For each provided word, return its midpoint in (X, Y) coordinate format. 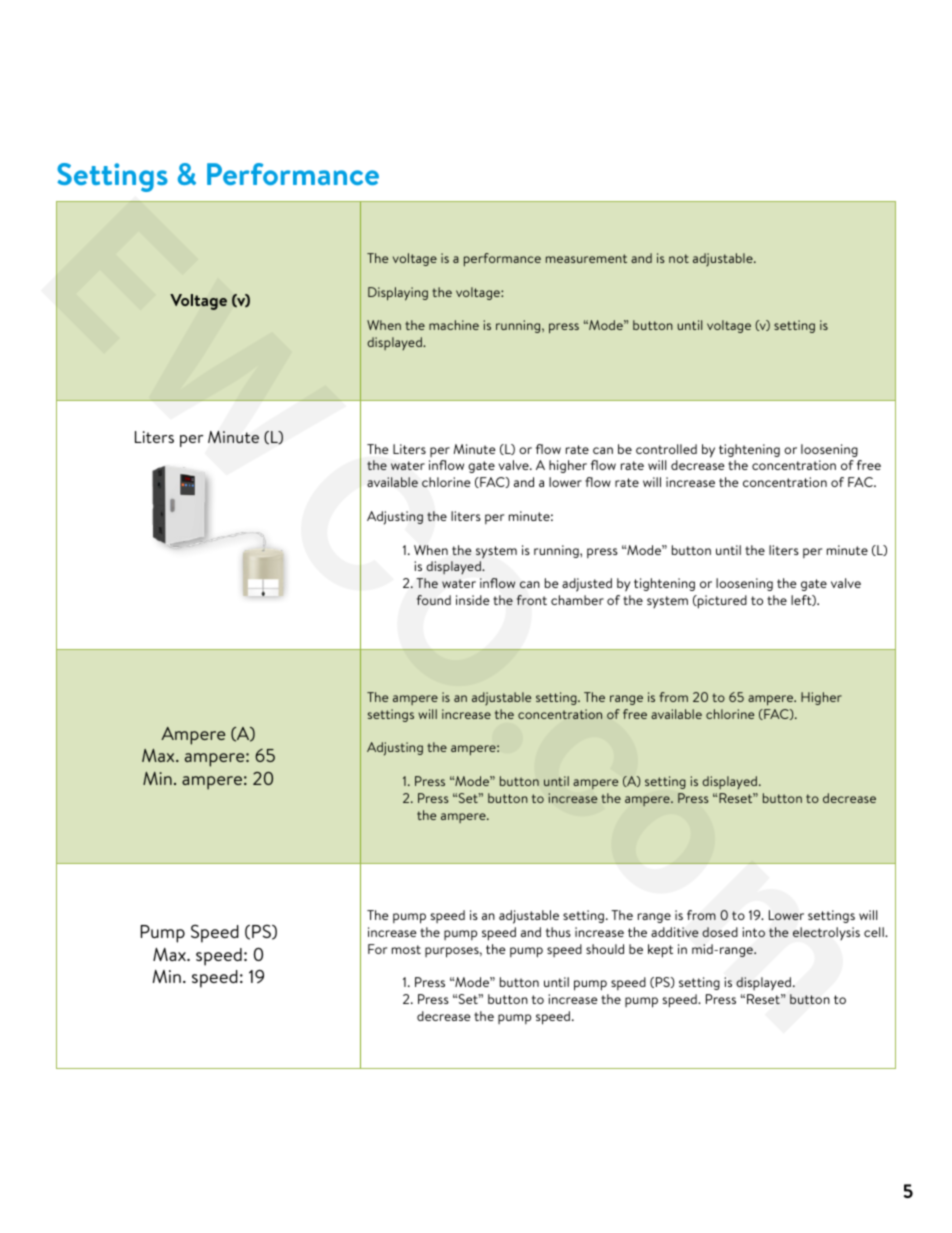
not (679, 258)
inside (472, 600)
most (406, 949)
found (434, 600)
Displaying (398, 294)
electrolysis (826, 933)
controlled (666, 449)
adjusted (587, 585)
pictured (721, 602)
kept (660, 951)
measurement (586, 258)
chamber (577, 600)
